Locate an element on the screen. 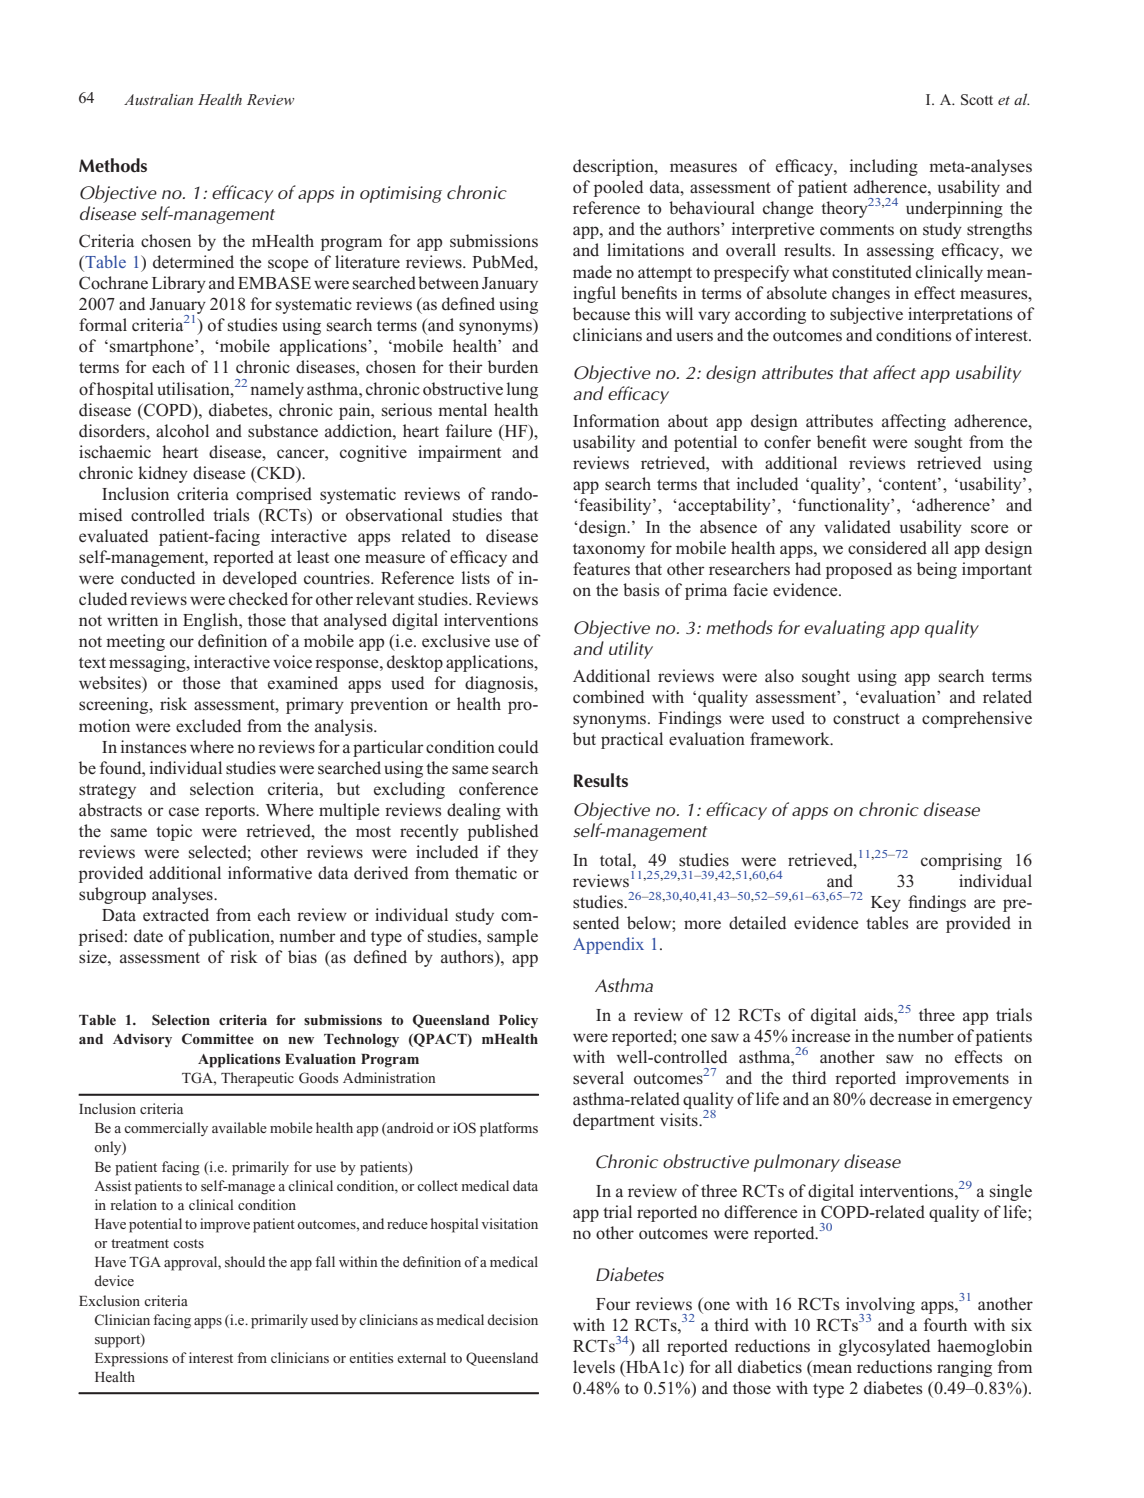  Policy is located at coordinates (518, 1021).
